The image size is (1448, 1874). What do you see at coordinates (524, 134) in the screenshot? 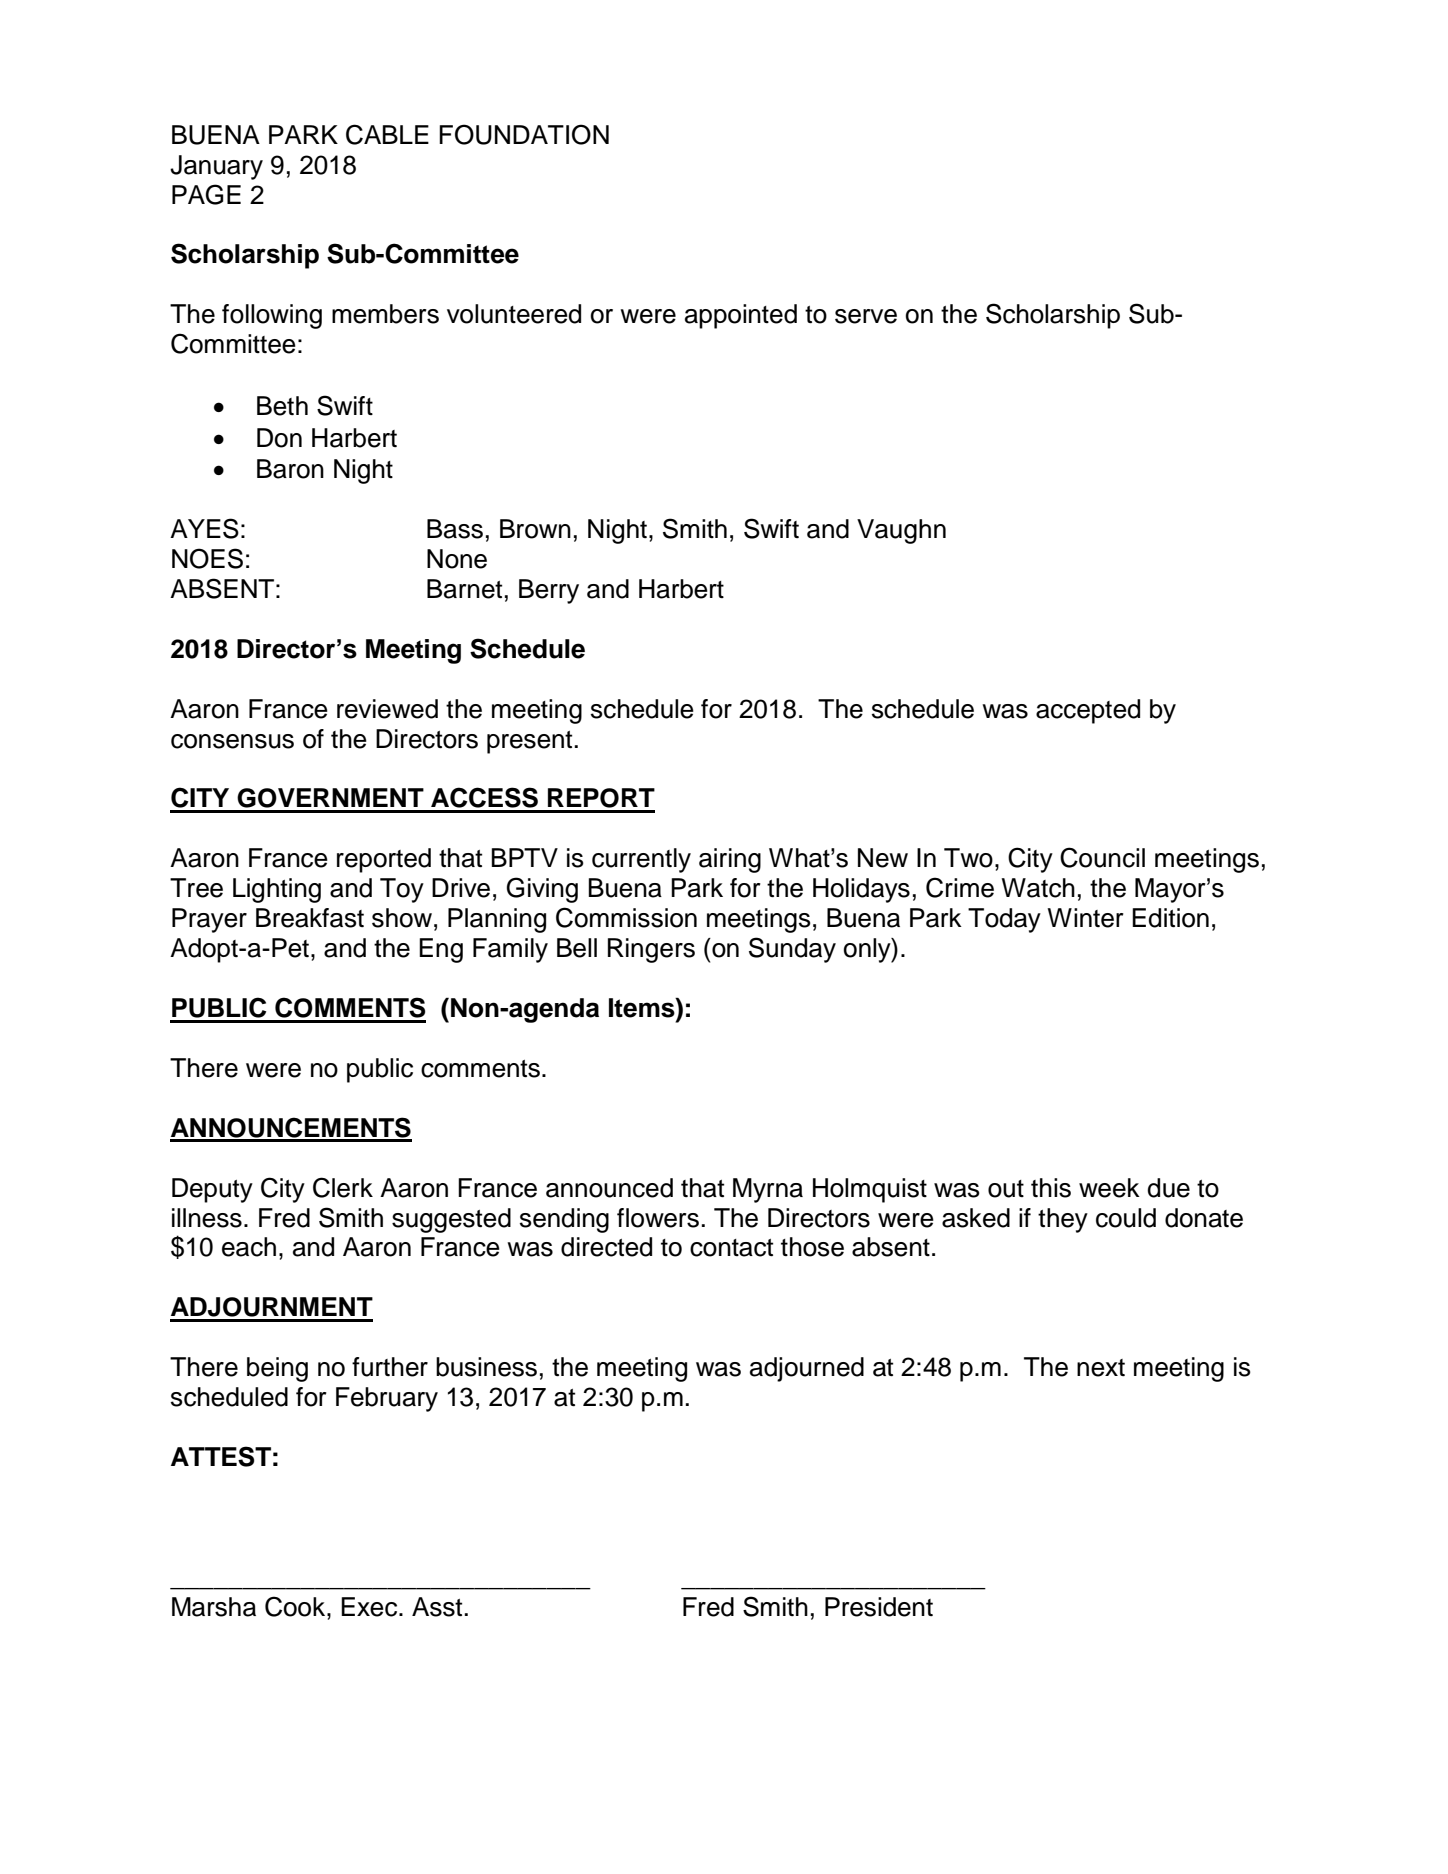
I see `FOUNDATION` at bounding box center [524, 134].
